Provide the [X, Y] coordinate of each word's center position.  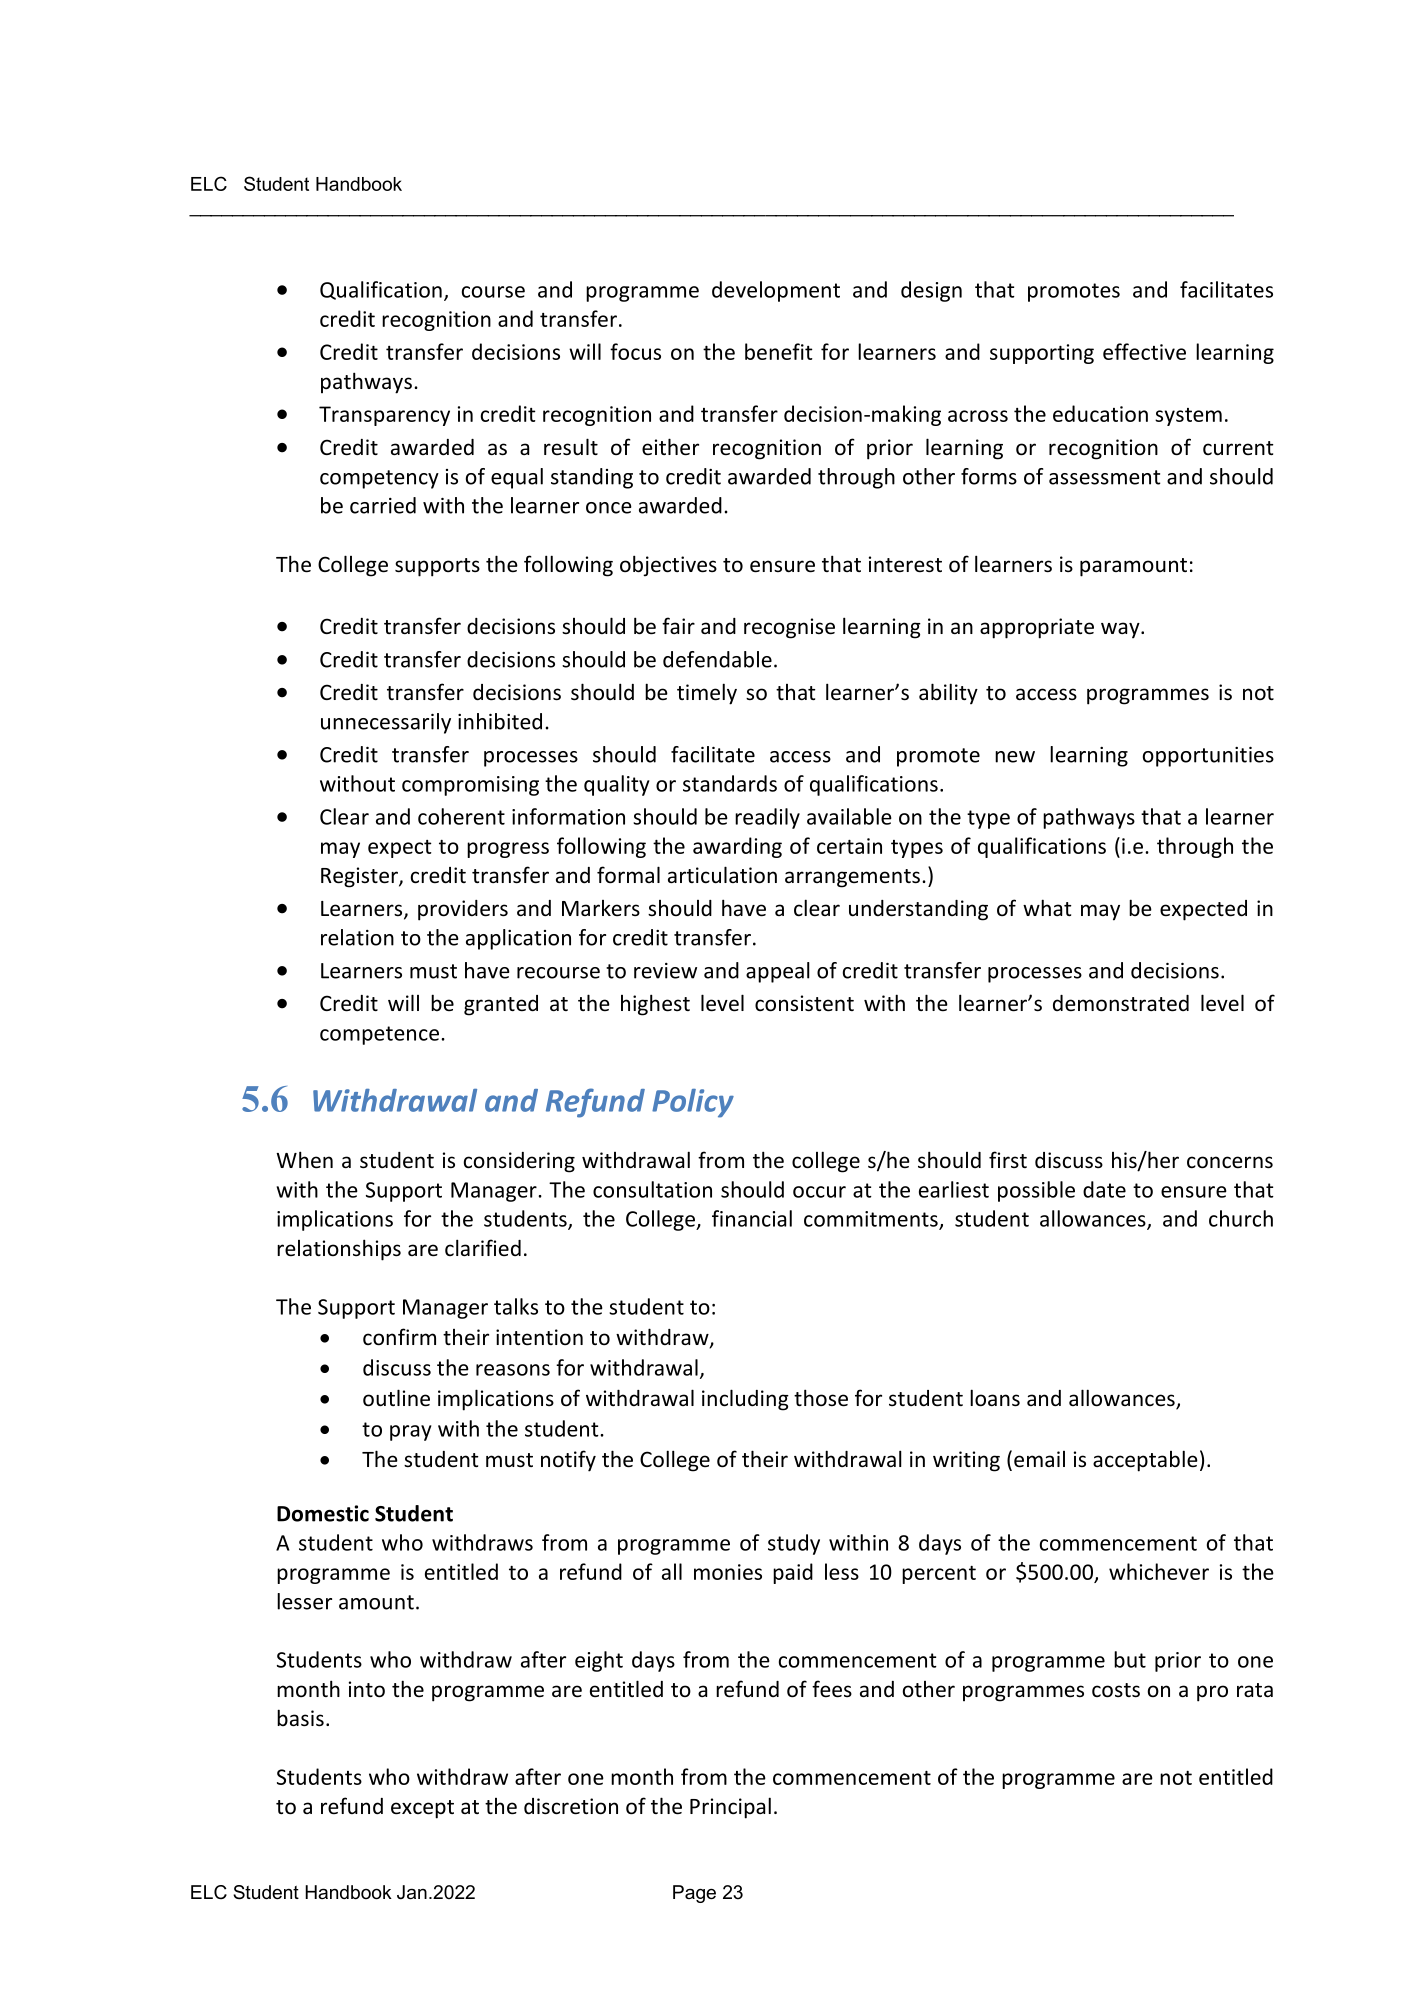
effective [1144, 351]
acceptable [1145, 1461]
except [422, 1809]
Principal [730, 1808]
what [1047, 907]
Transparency [384, 416]
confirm [399, 1337]
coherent [461, 816]
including [745, 1400]
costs [1116, 1690]
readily [767, 818]
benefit [779, 351]
